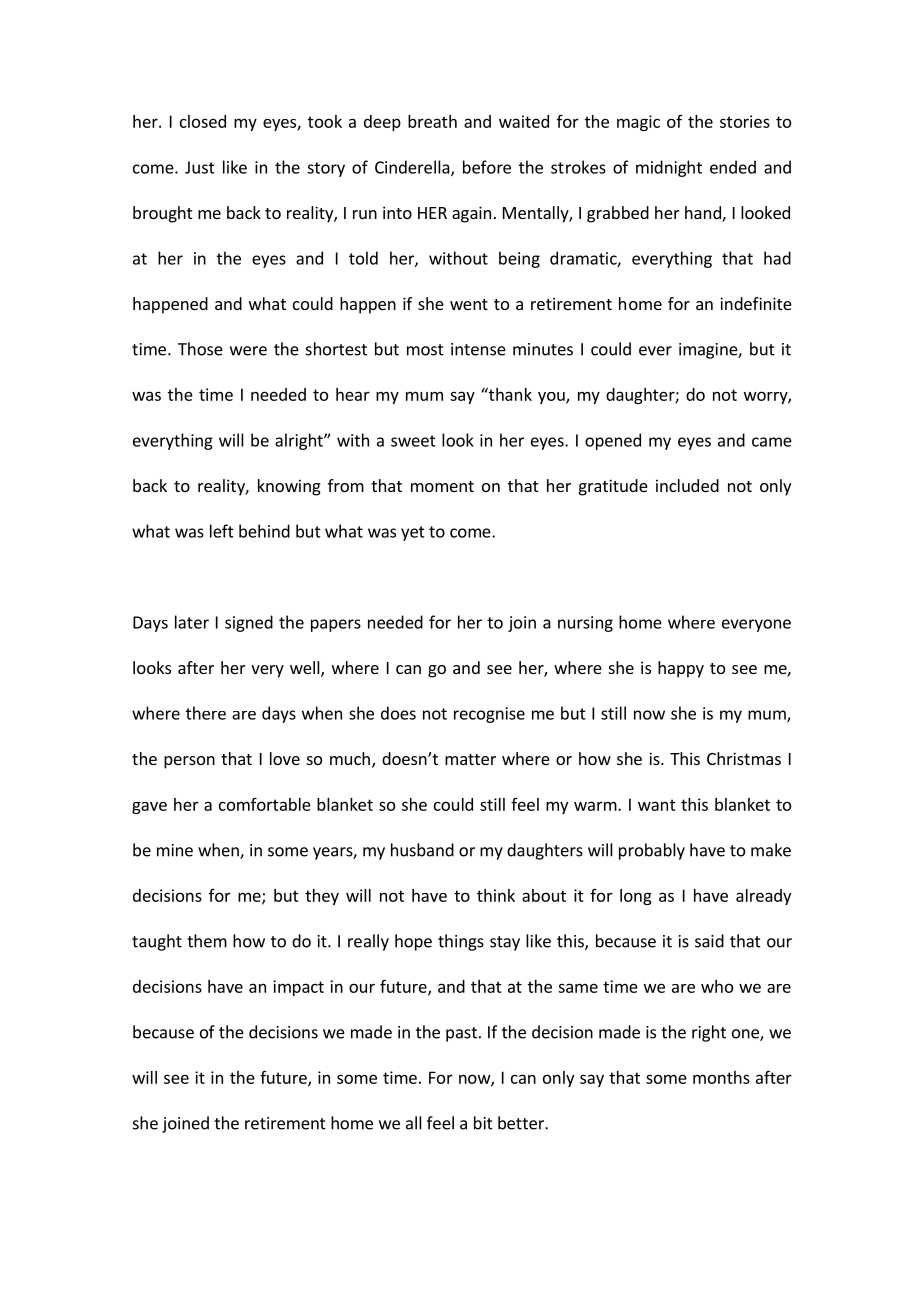 Image resolution: width=924 pixels, height=1308 pixels. I want to click on bit, so click(483, 1123).
